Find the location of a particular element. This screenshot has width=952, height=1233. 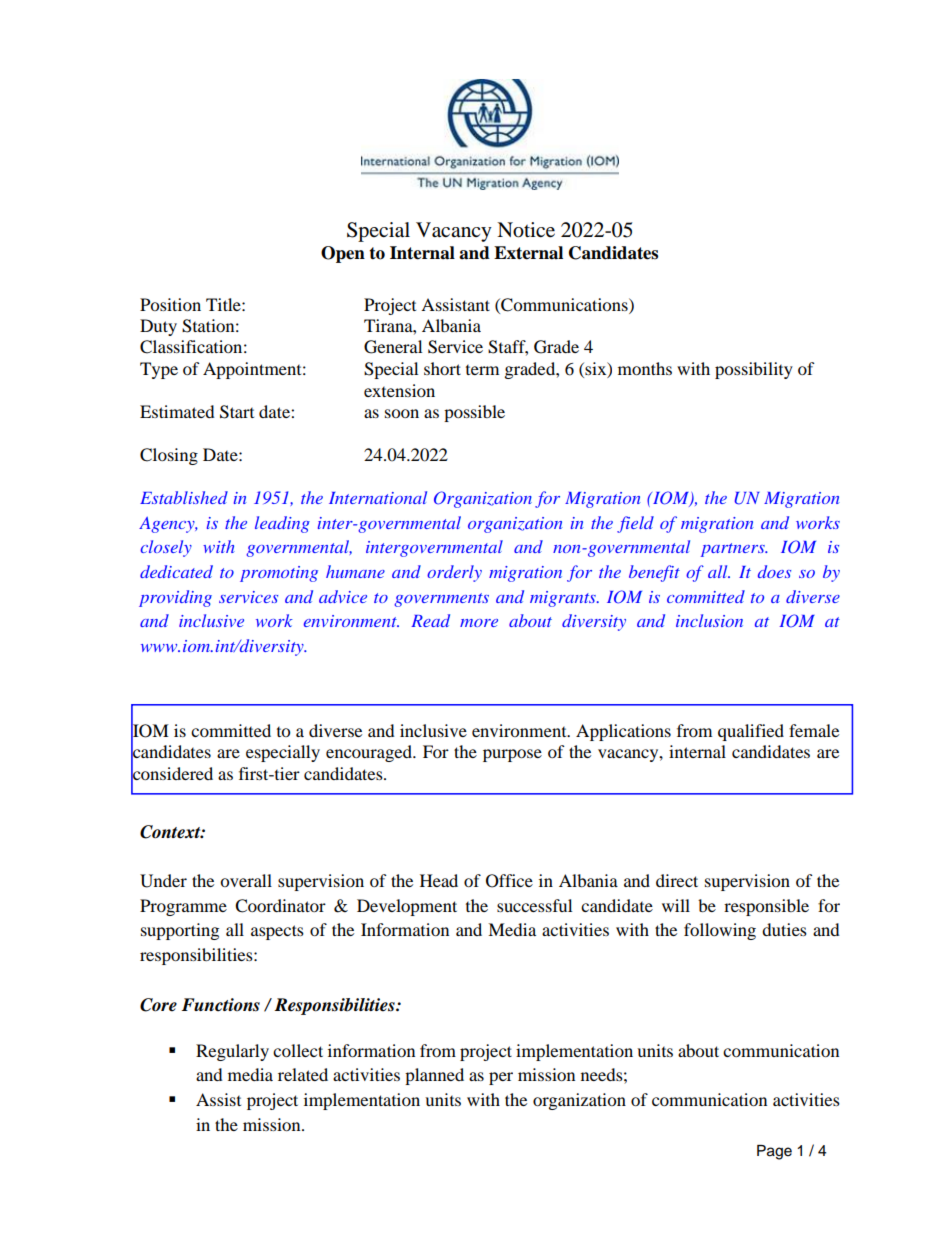

overall is located at coordinates (246, 880).
